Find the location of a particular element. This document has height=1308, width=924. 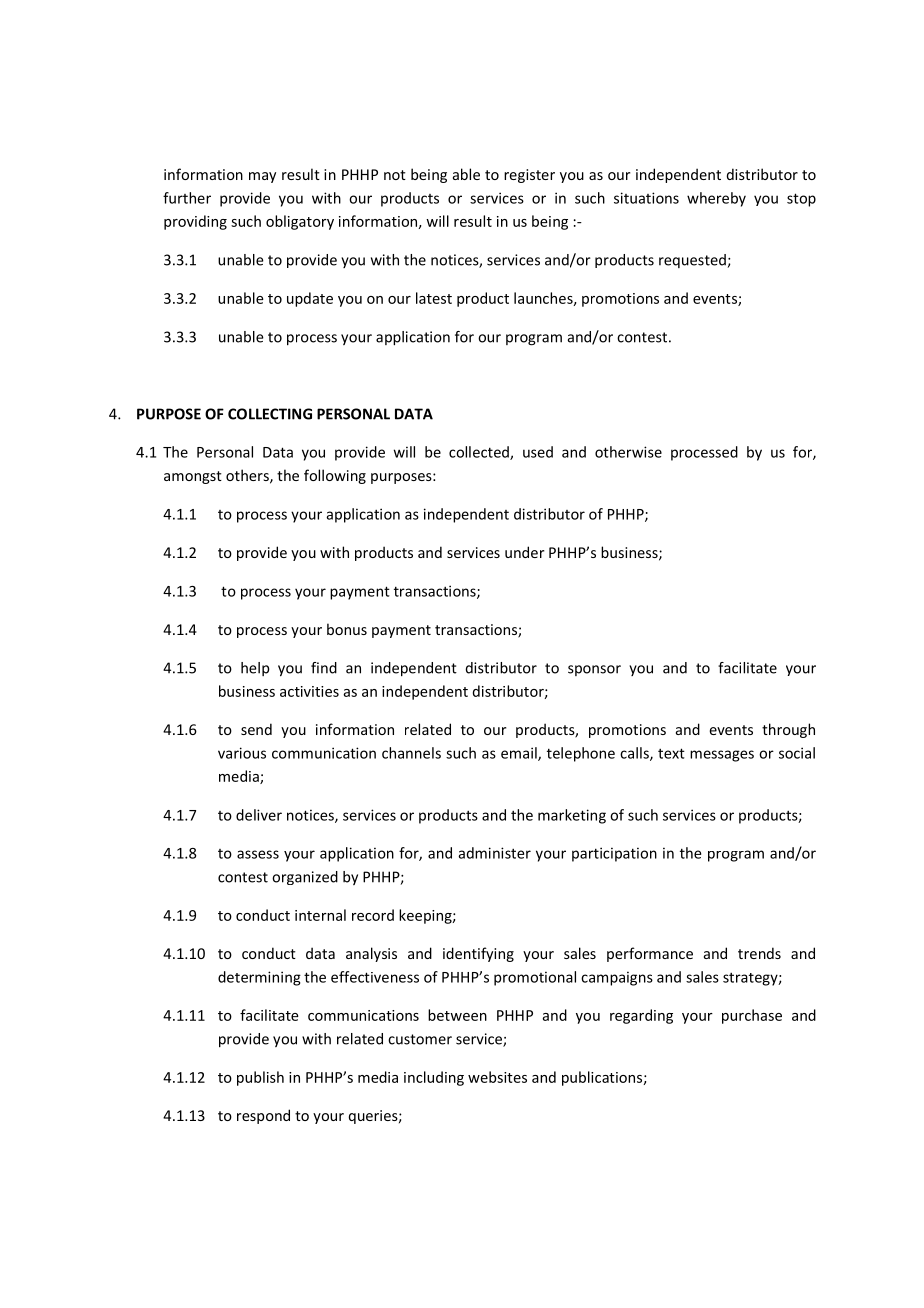

trends is located at coordinates (759, 953).
